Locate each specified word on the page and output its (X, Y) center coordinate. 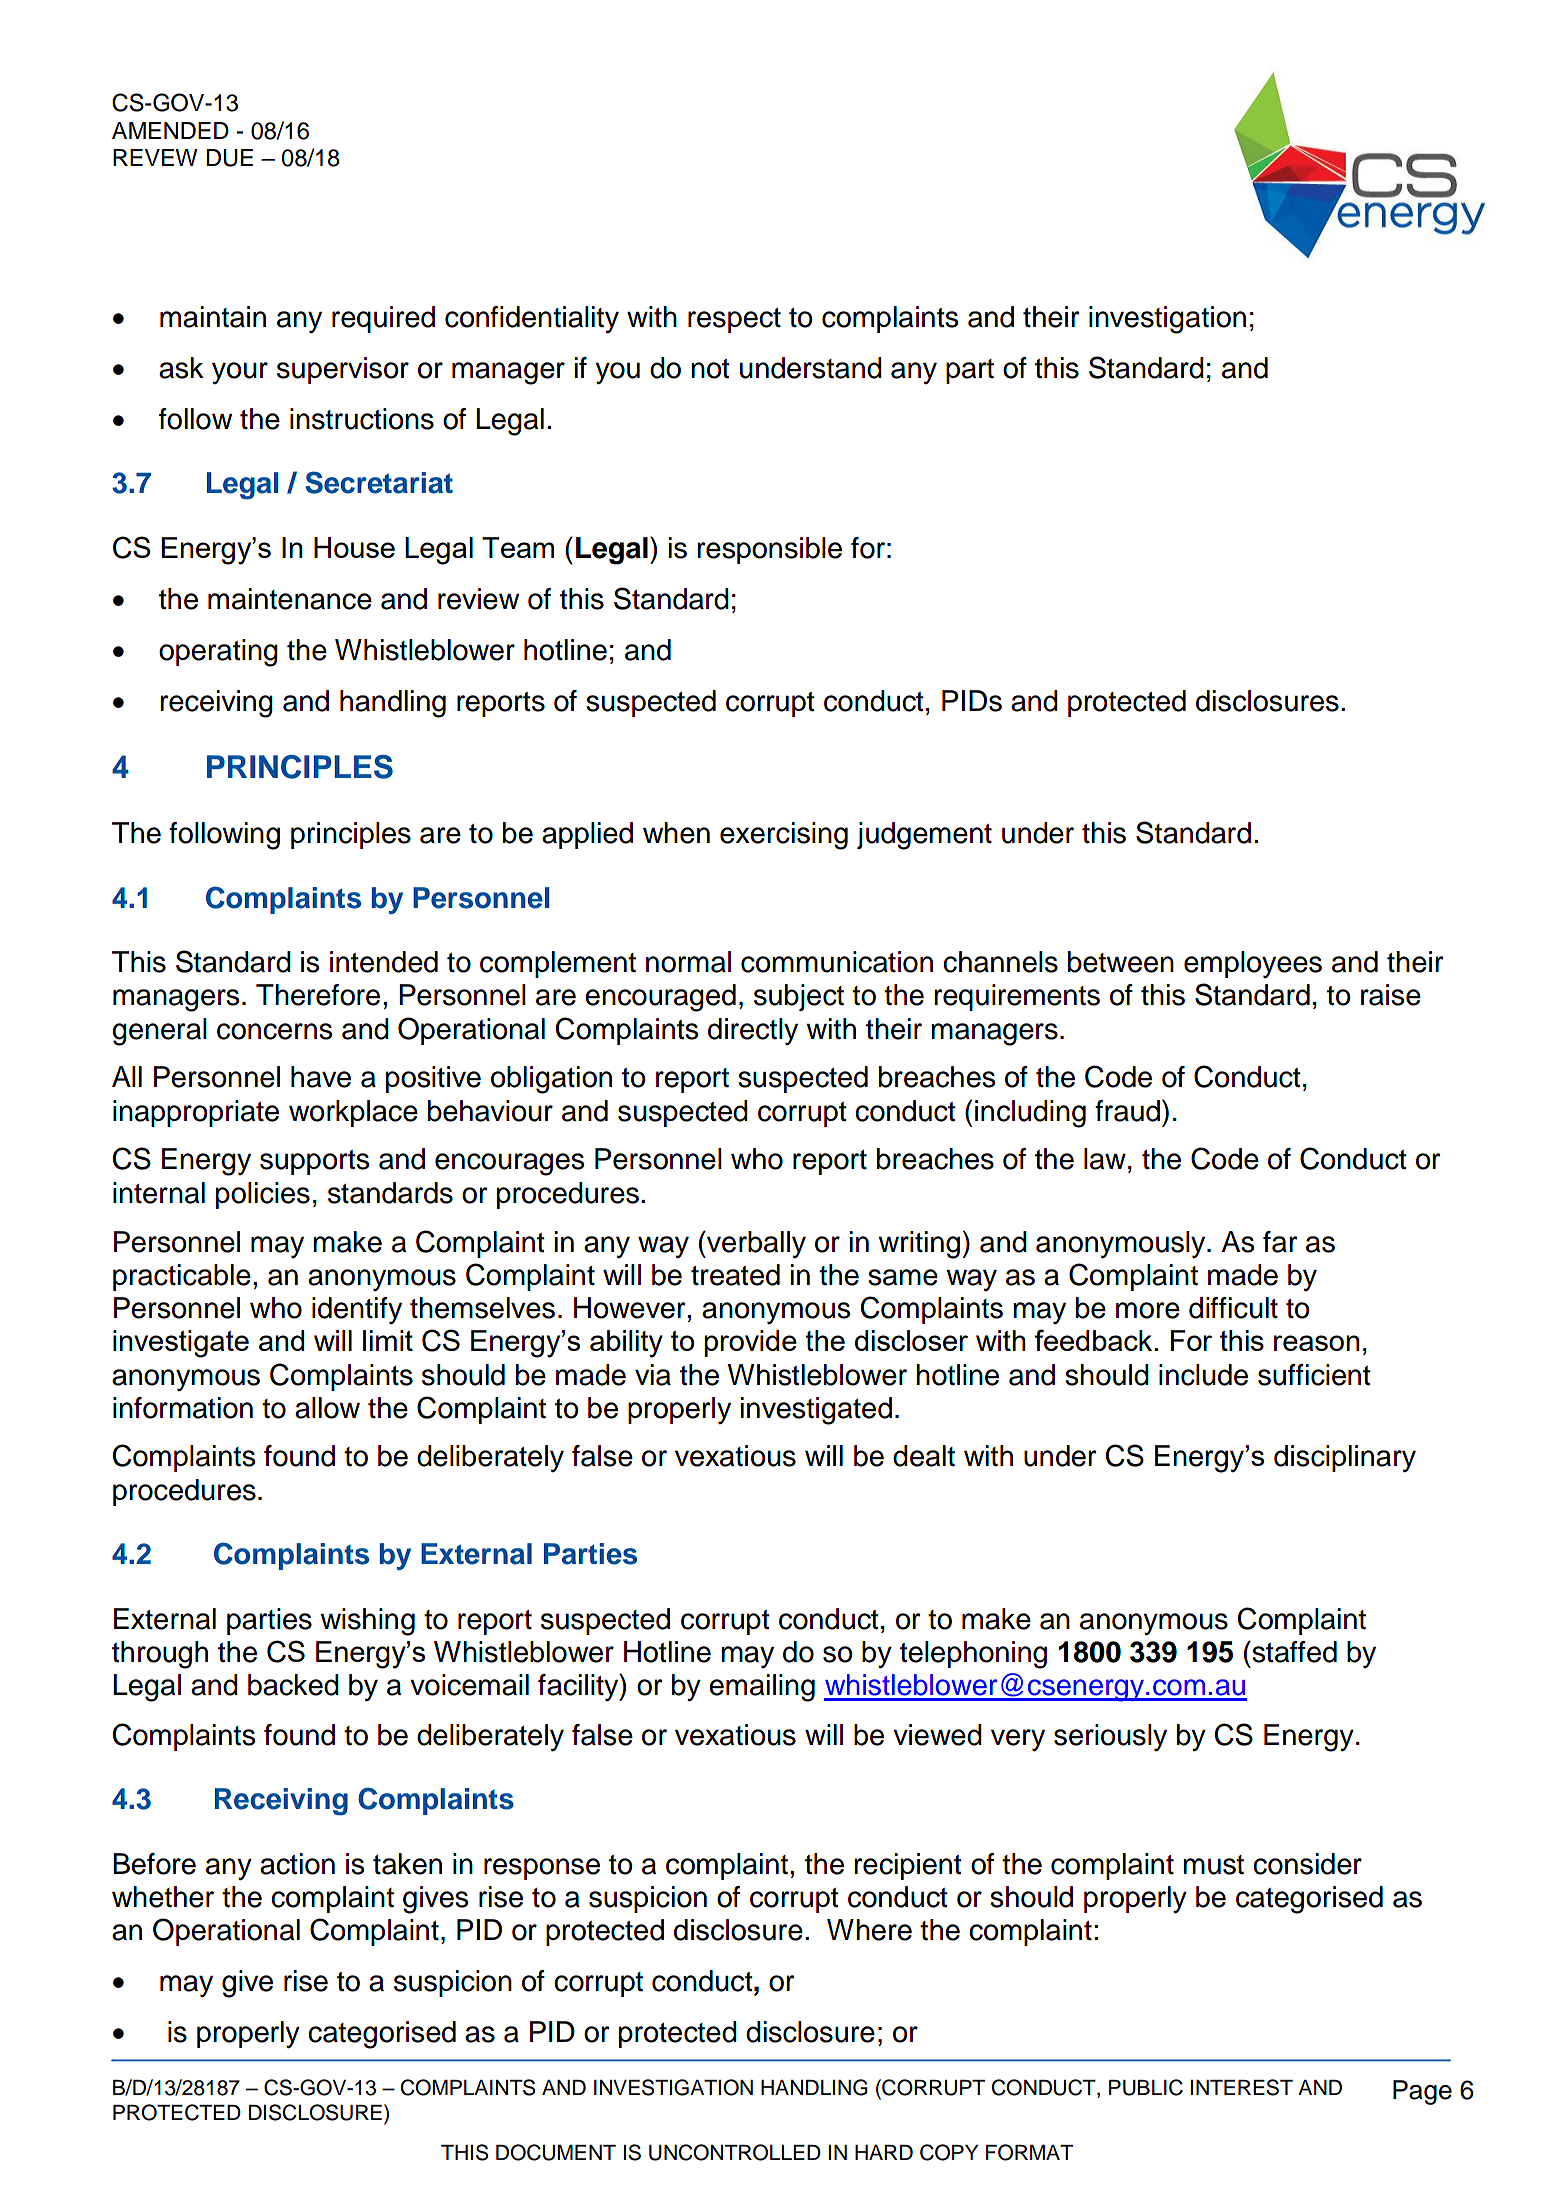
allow (327, 1408)
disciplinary (1345, 1459)
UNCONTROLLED (735, 2152)
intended (384, 962)
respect (734, 320)
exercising (784, 836)
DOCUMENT (556, 2152)
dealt (924, 1456)
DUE (229, 158)
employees (1253, 964)
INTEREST (1241, 2087)
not (710, 369)
